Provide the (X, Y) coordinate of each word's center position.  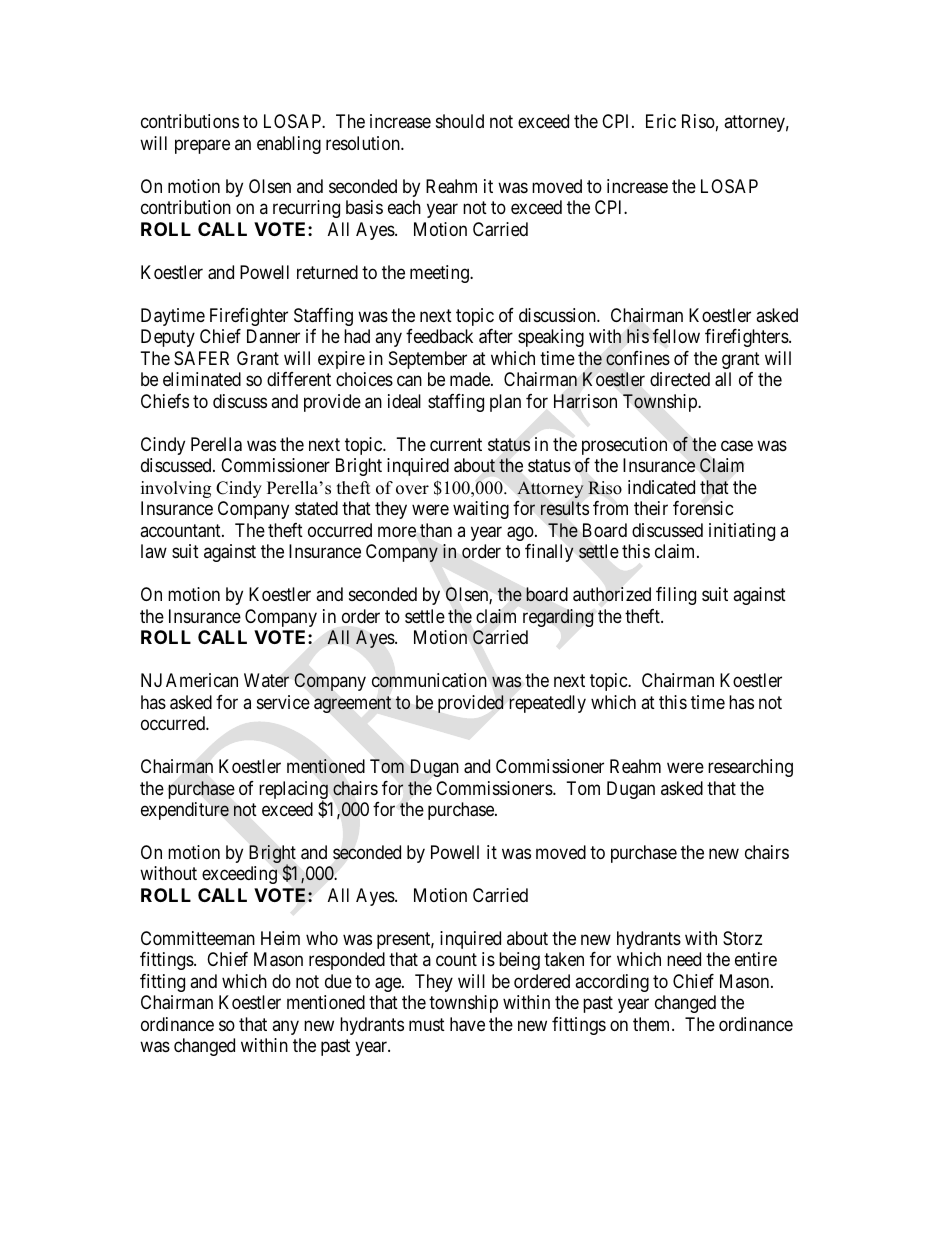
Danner (273, 336)
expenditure (185, 811)
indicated (661, 487)
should (460, 121)
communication (429, 680)
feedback (439, 336)
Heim (280, 938)
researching (750, 768)
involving (176, 489)
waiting (481, 510)
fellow (676, 336)
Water (266, 680)
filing (676, 596)
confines (638, 358)
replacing (293, 791)
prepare (202, 146)
